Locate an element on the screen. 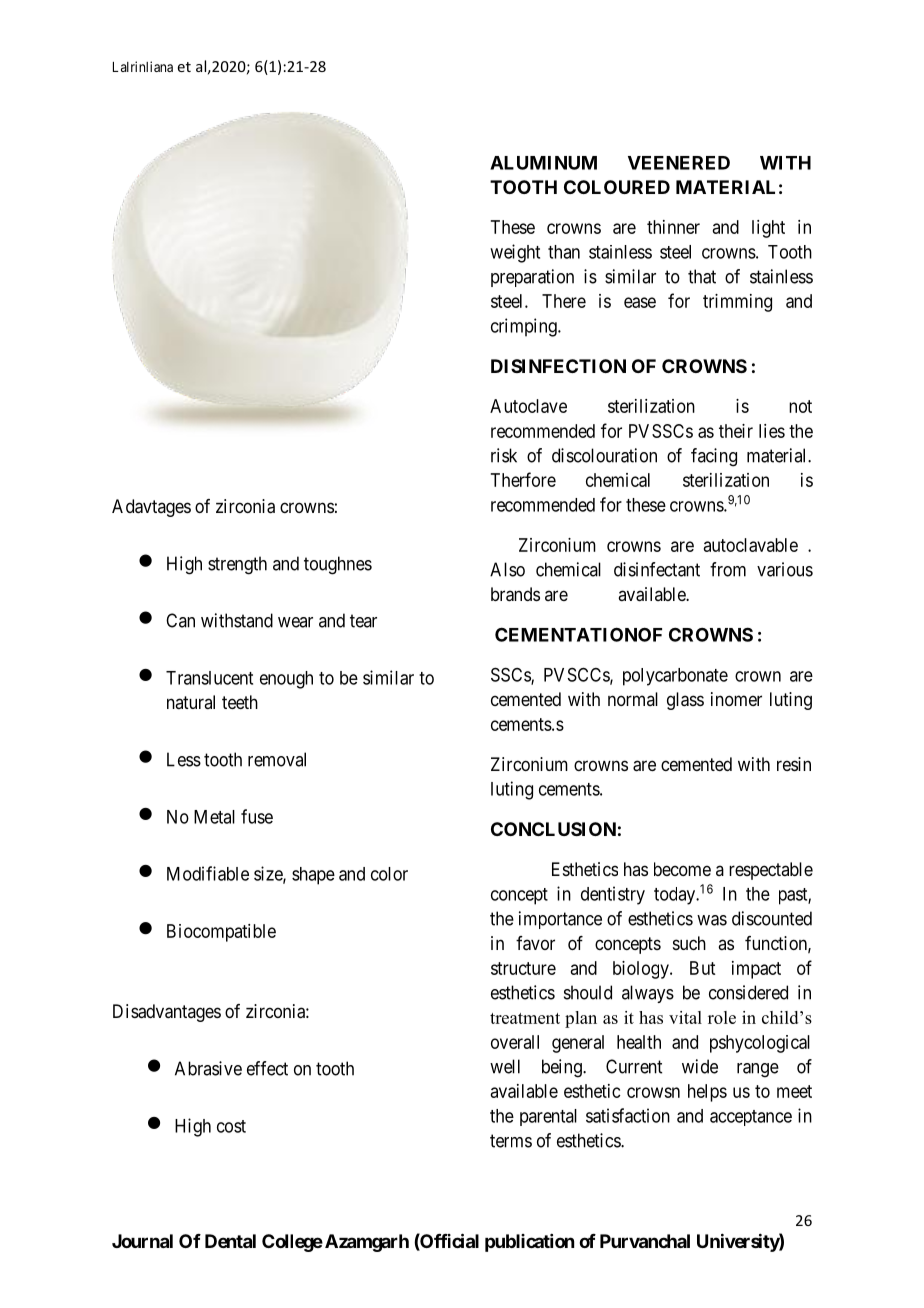 Image resolution: width=924 pixels, height=1308 pixels. brands is located at coordinates (515, 594).
